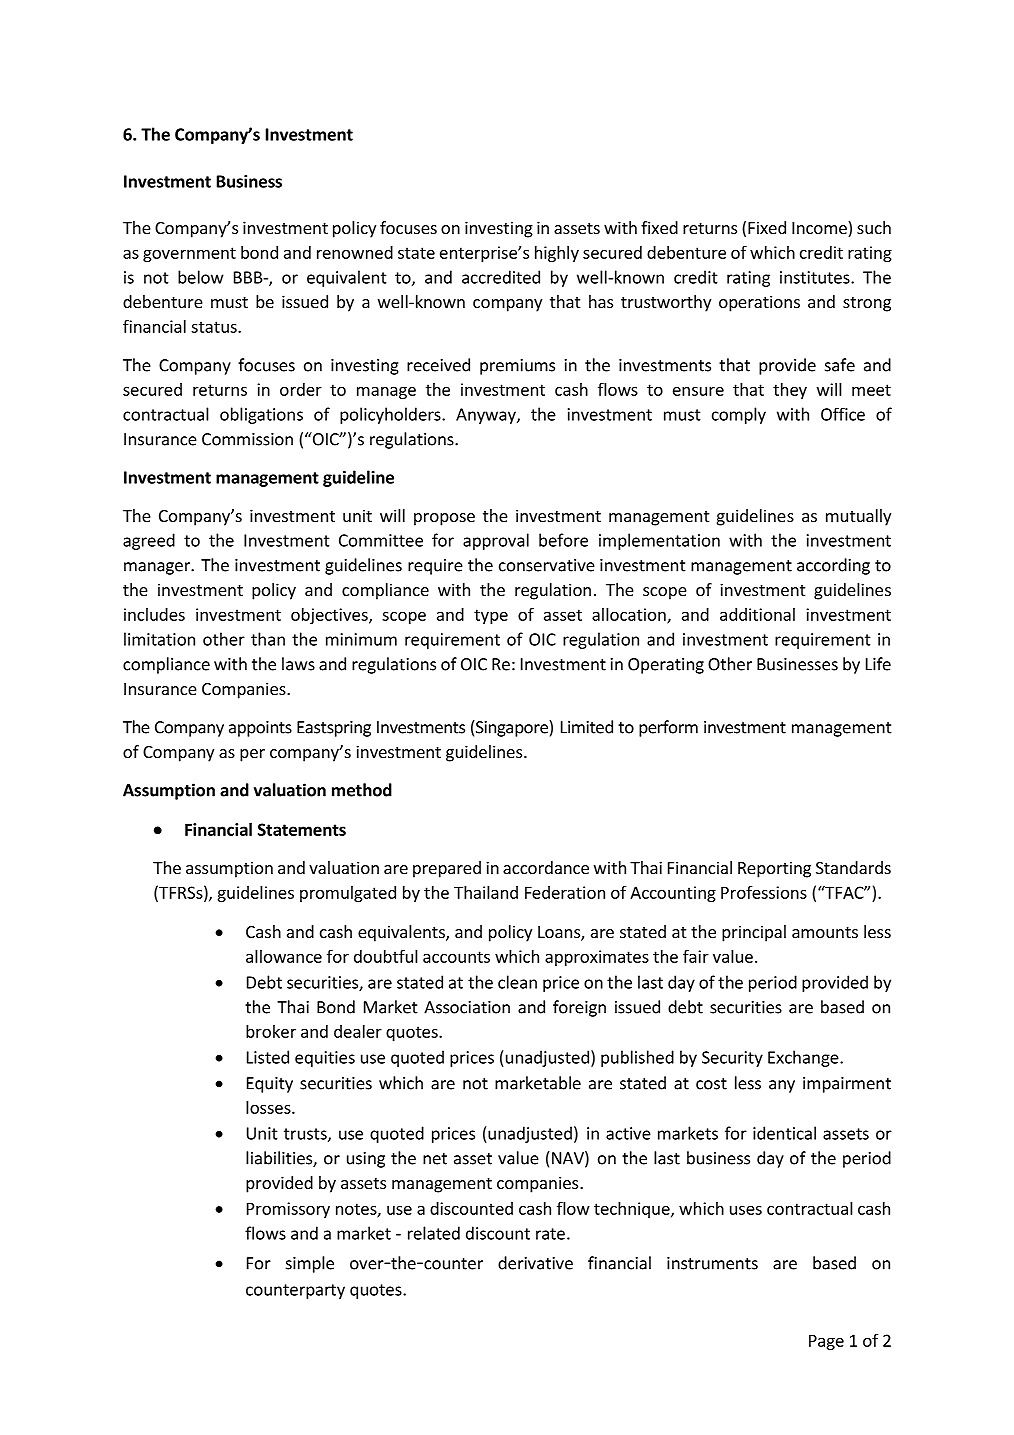 This page has width=1014, height=1435. What do you see at coordinates (557, 254) in the page?
I see `highly` at bounding box center [557, 254].
